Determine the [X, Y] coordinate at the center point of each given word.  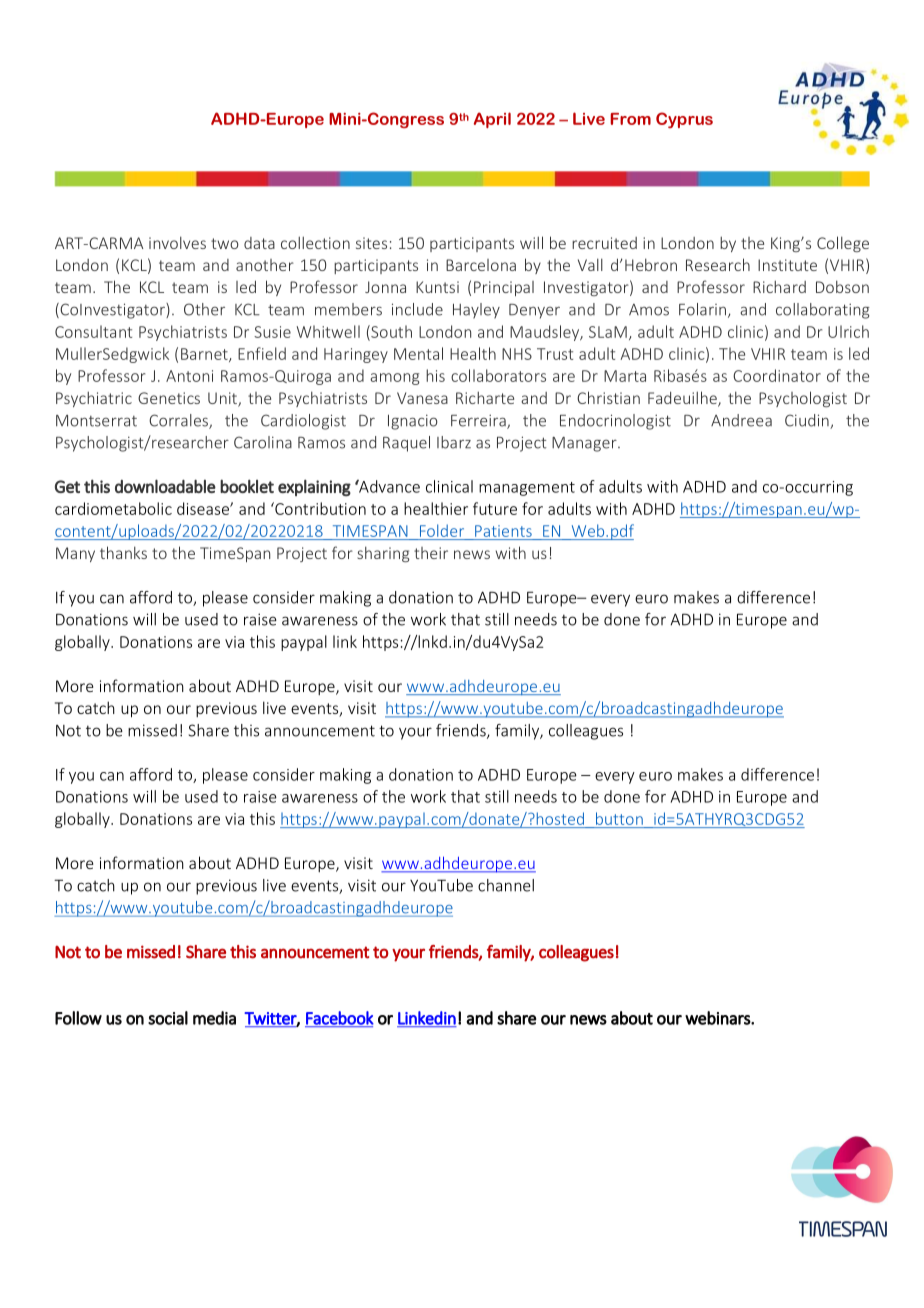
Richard [779, 286]
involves [177, 242]
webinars [718, 1018]
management [527, 489]
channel [506, 885]
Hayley [476, 311]
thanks [123, 552]
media [214, 1018]
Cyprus [684, 120]
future [495, 508]
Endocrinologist [615, 422]
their [431, 553]
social [168, 1018]
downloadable [165, 486]
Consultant [93, 331]
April [492, 120]
